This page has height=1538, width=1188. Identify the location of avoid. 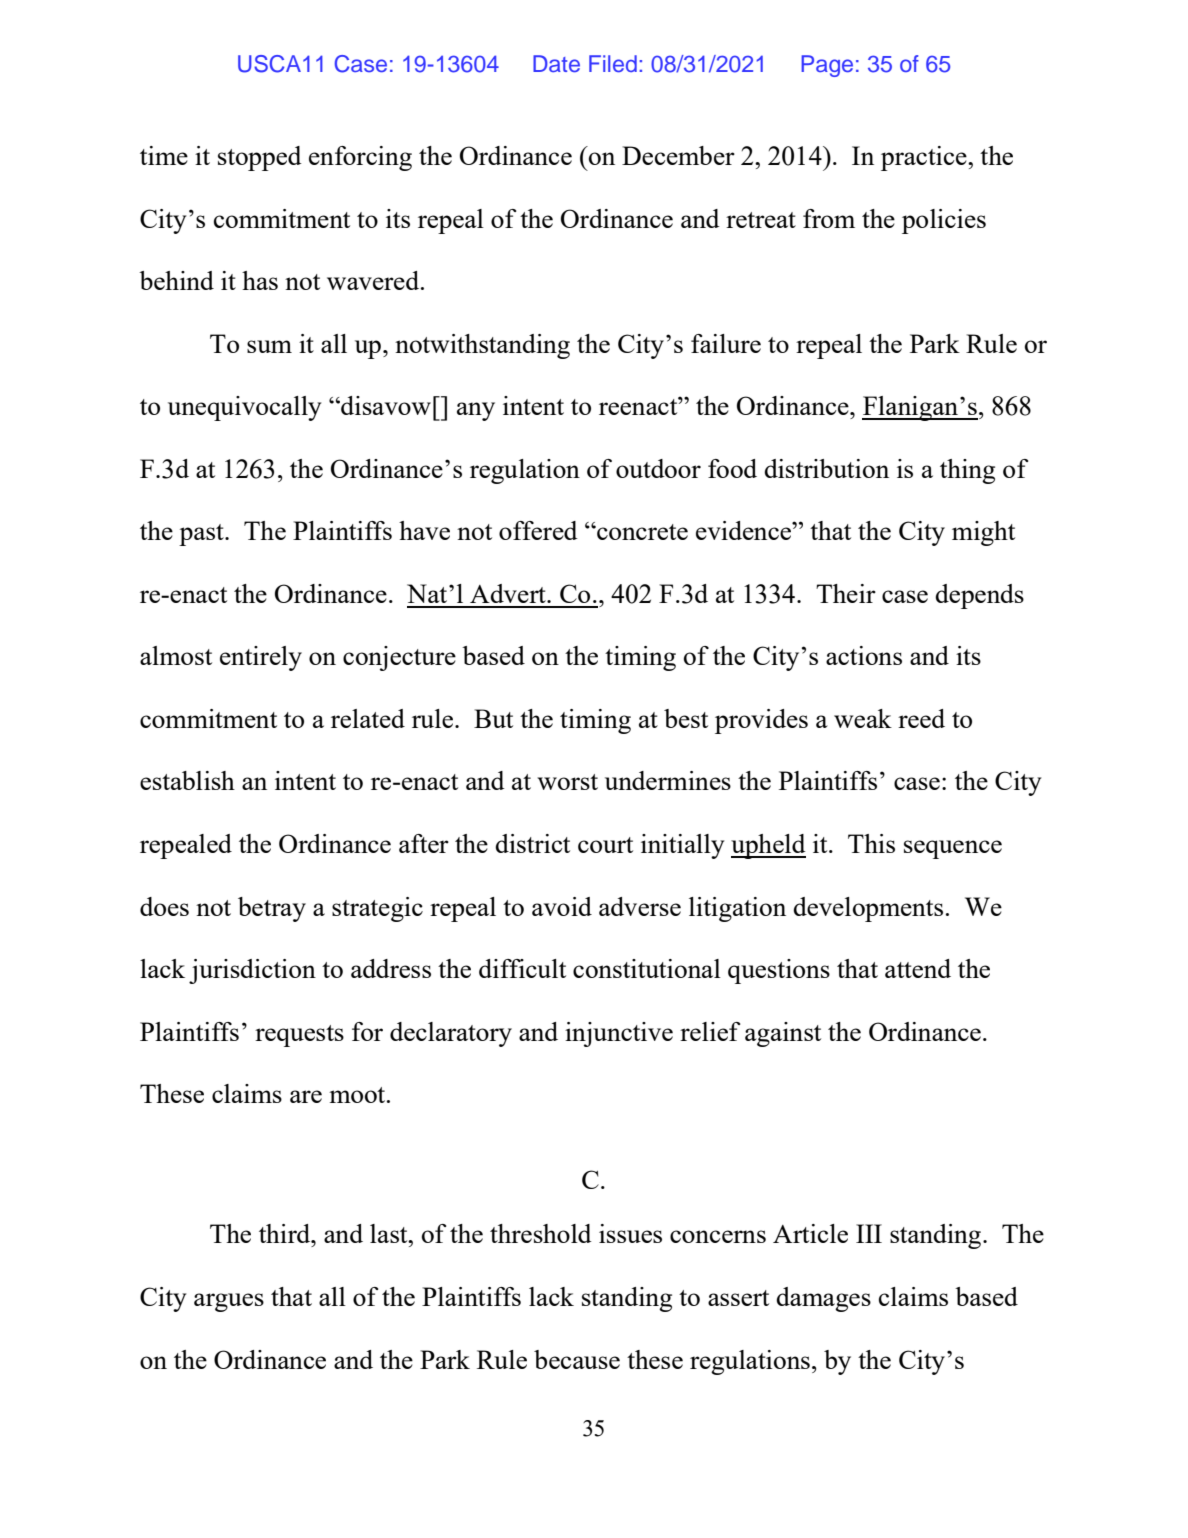
(562, 906).
